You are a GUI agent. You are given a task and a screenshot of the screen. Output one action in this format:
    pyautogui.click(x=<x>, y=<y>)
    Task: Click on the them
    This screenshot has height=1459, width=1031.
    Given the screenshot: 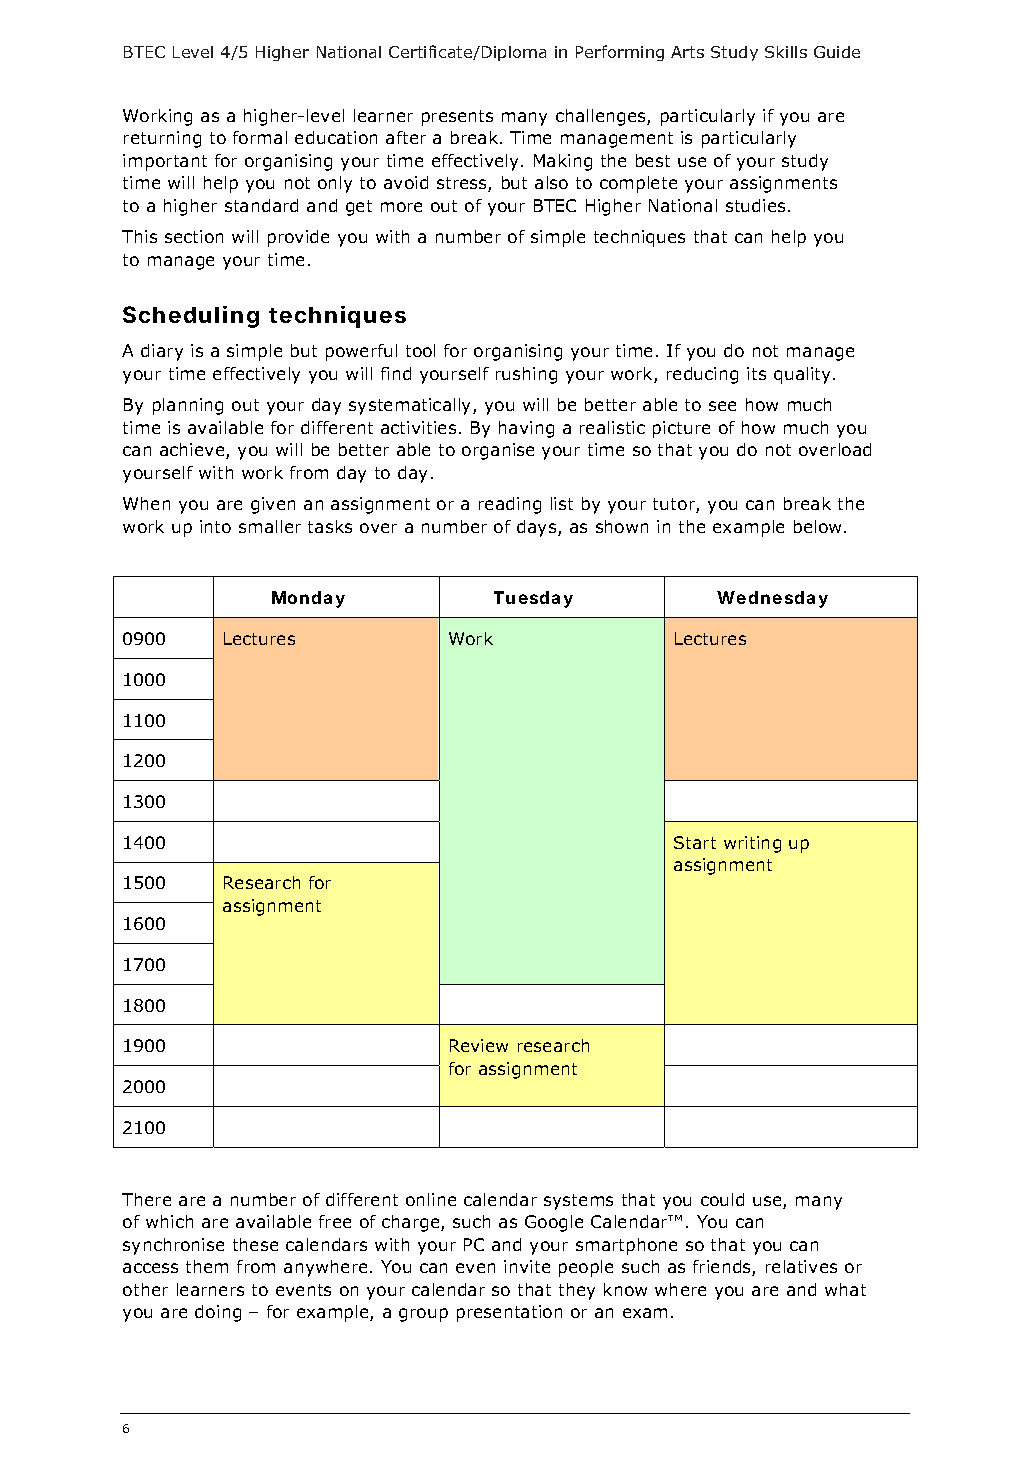 What is the action you would take?
    pyautogui.click(x=207, y=1266)
